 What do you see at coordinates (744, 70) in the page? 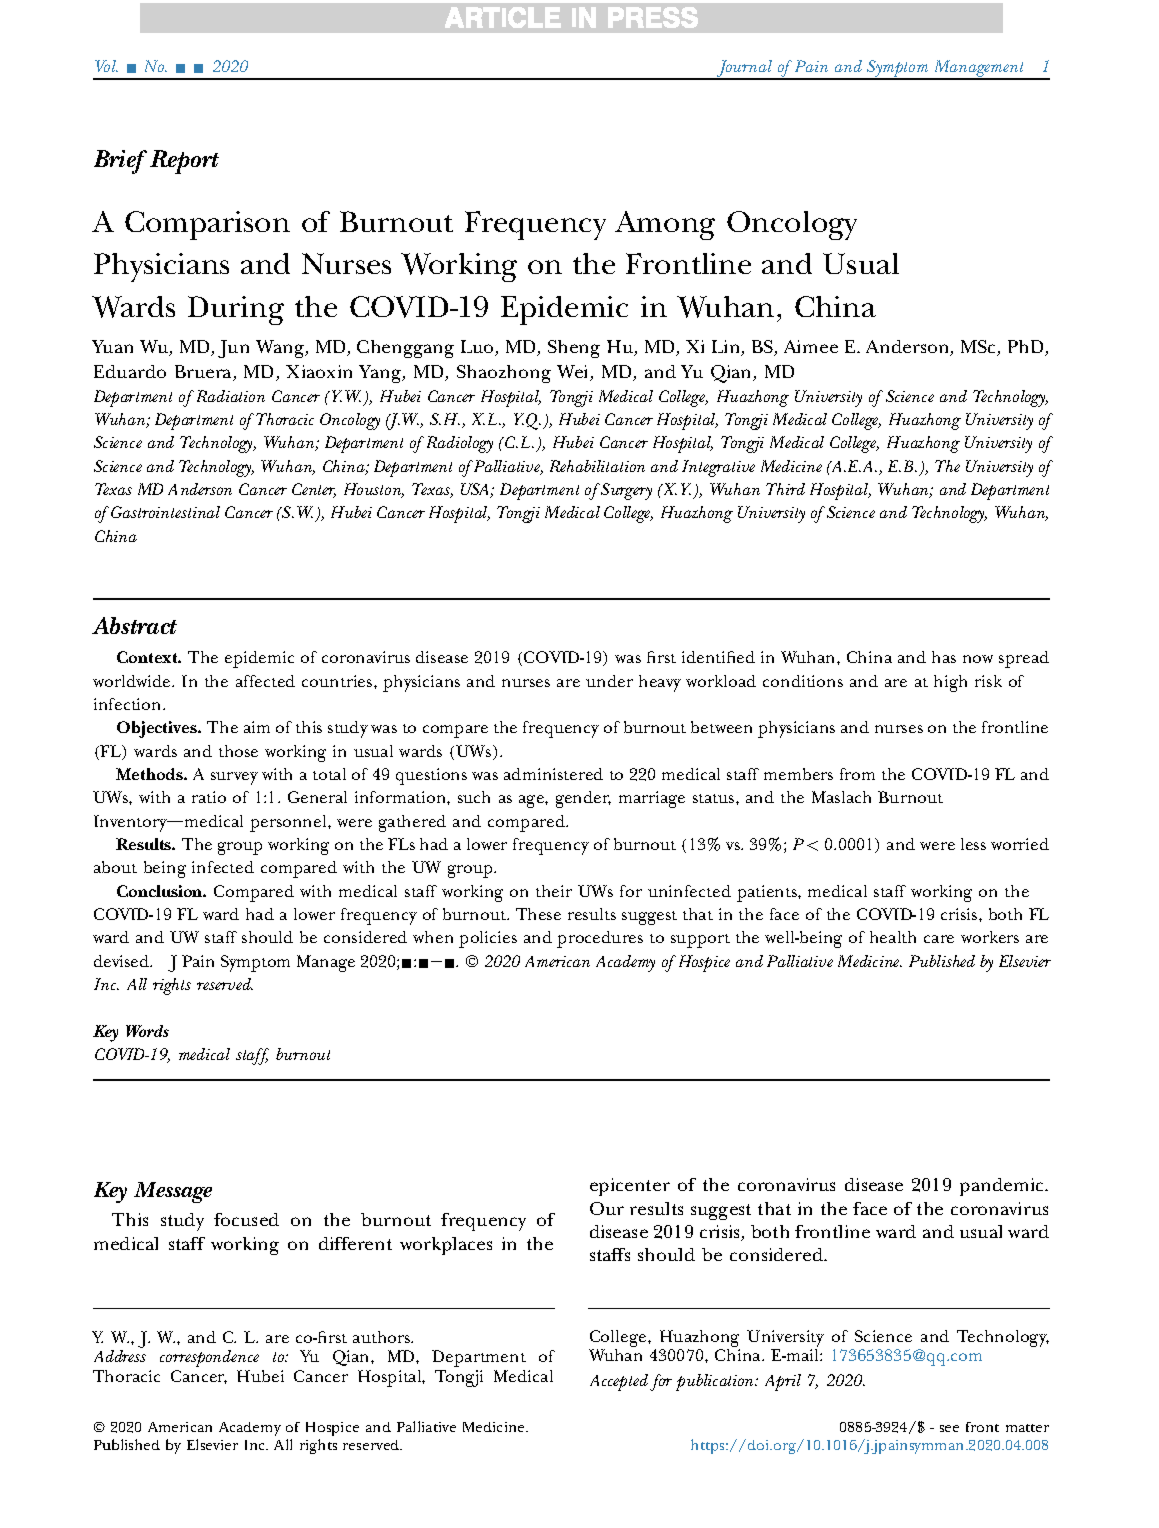
I see `Journal` at bounding box center [744, 70].
